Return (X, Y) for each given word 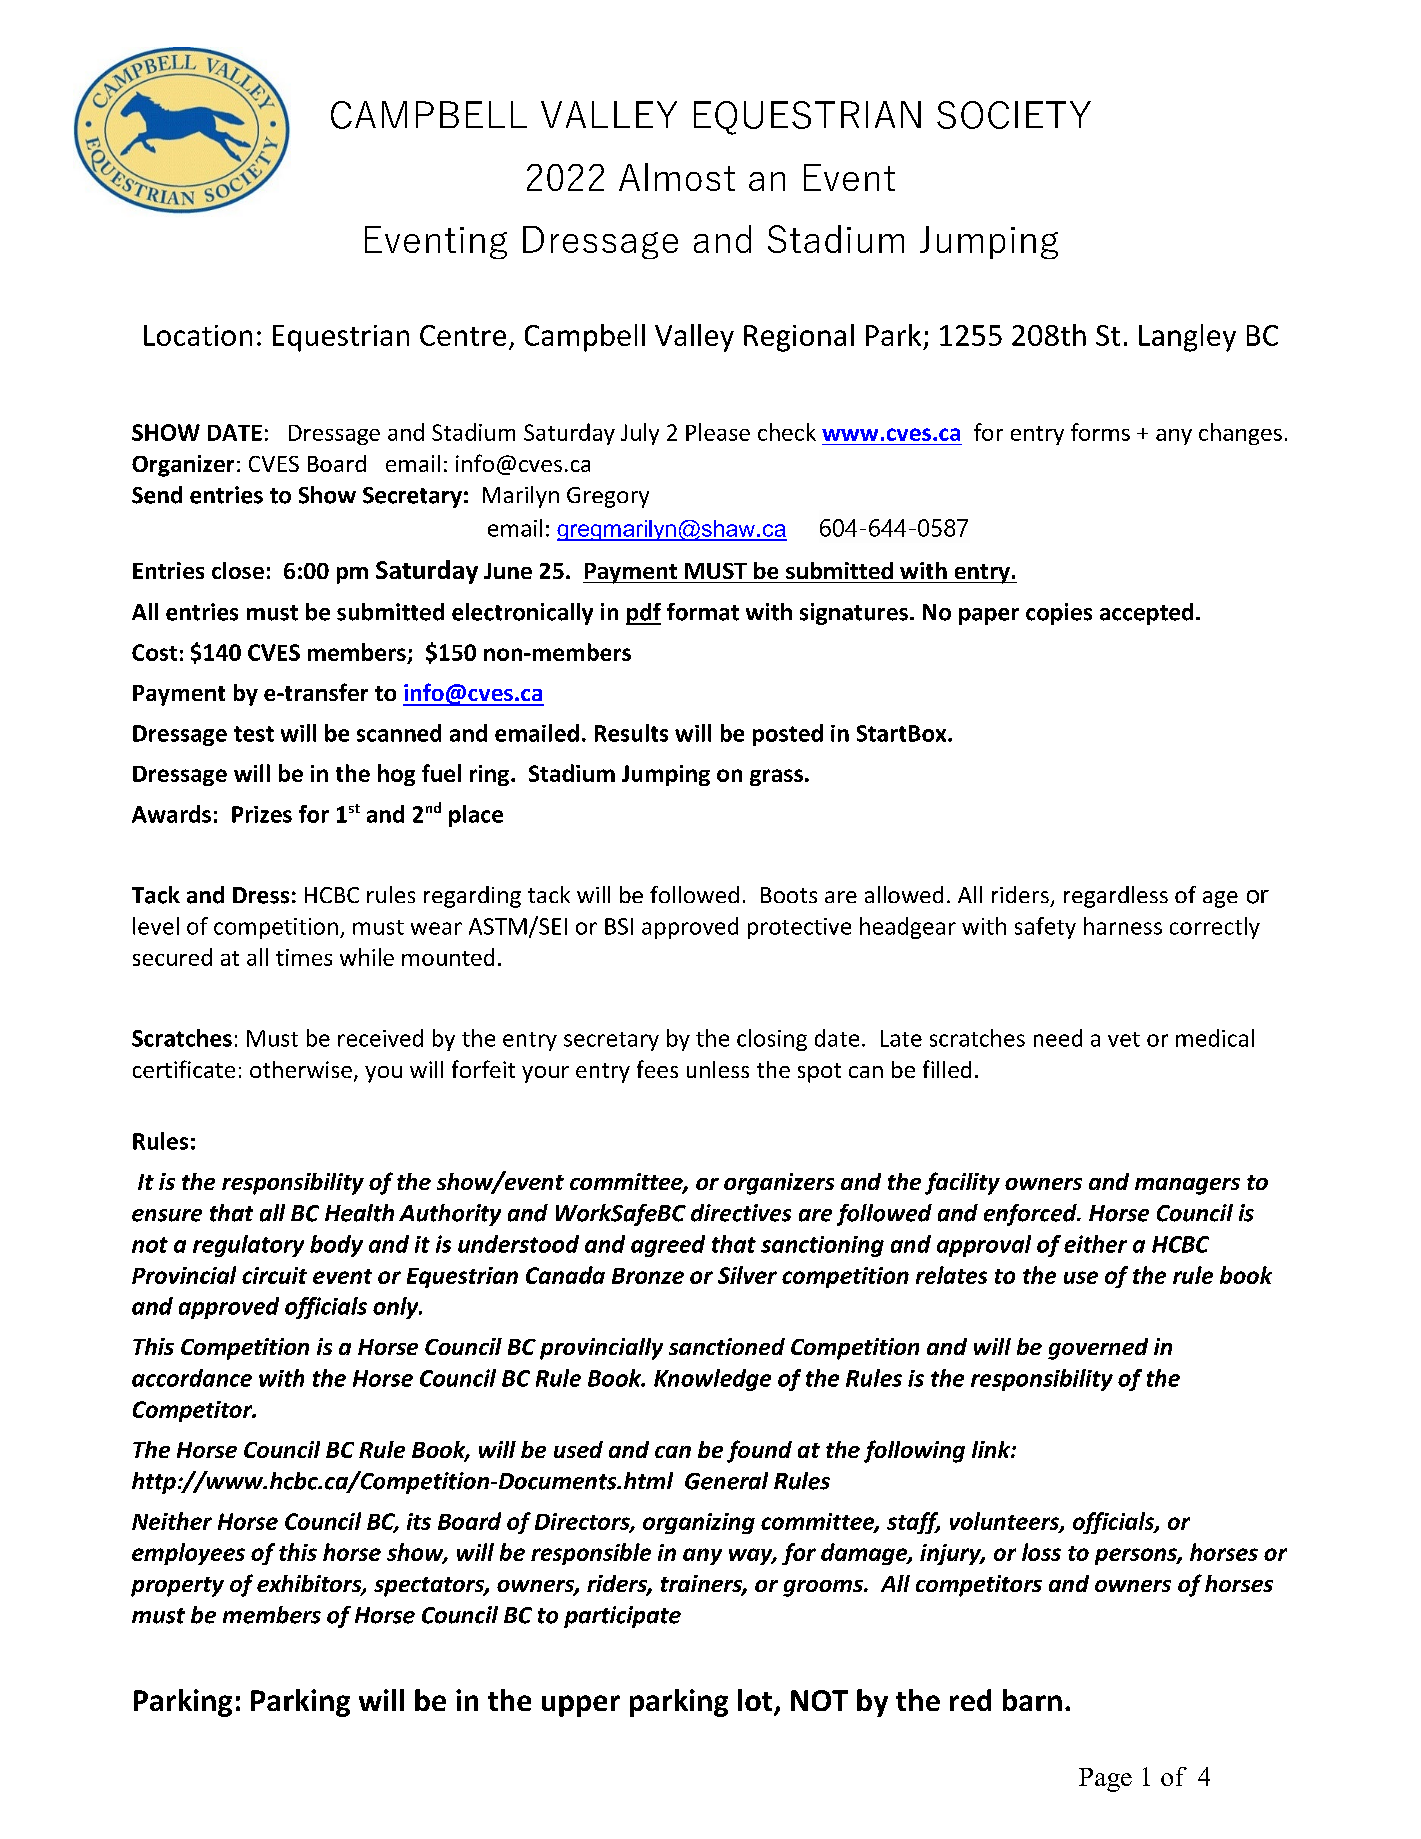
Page (1105, 1780)
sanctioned (727, 1346)
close (238, 570)
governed (1098, 1349)
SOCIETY (1014, 115)
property (177, 1587)
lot (756, 1701)
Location (198, 335)
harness (1123, 926)
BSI (619, 926)
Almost (677, 177)
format (703, 612)
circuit (274, 1275)
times (304, 957)
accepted (1146, 614)
